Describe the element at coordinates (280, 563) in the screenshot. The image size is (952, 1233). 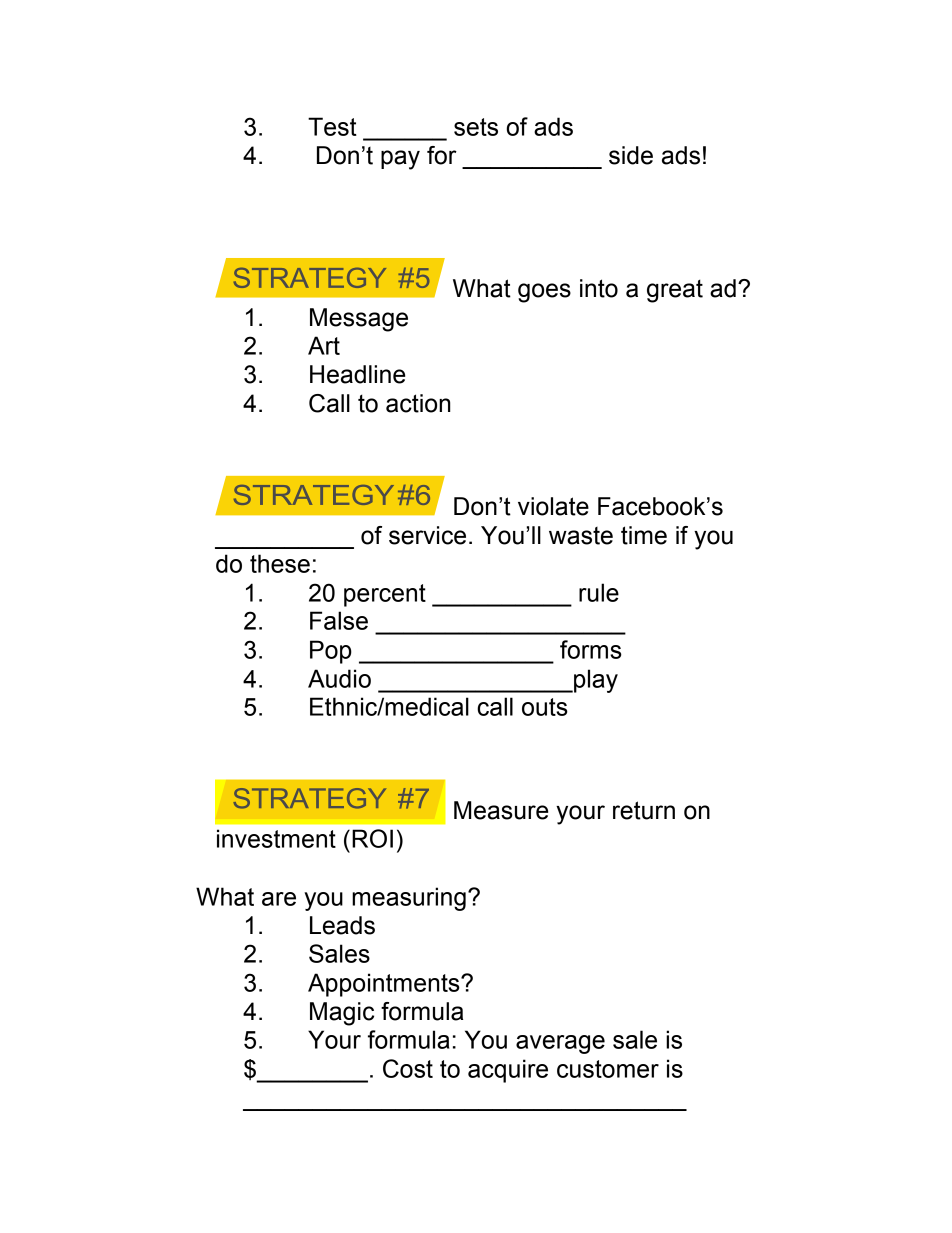
I see `these` at that location.
